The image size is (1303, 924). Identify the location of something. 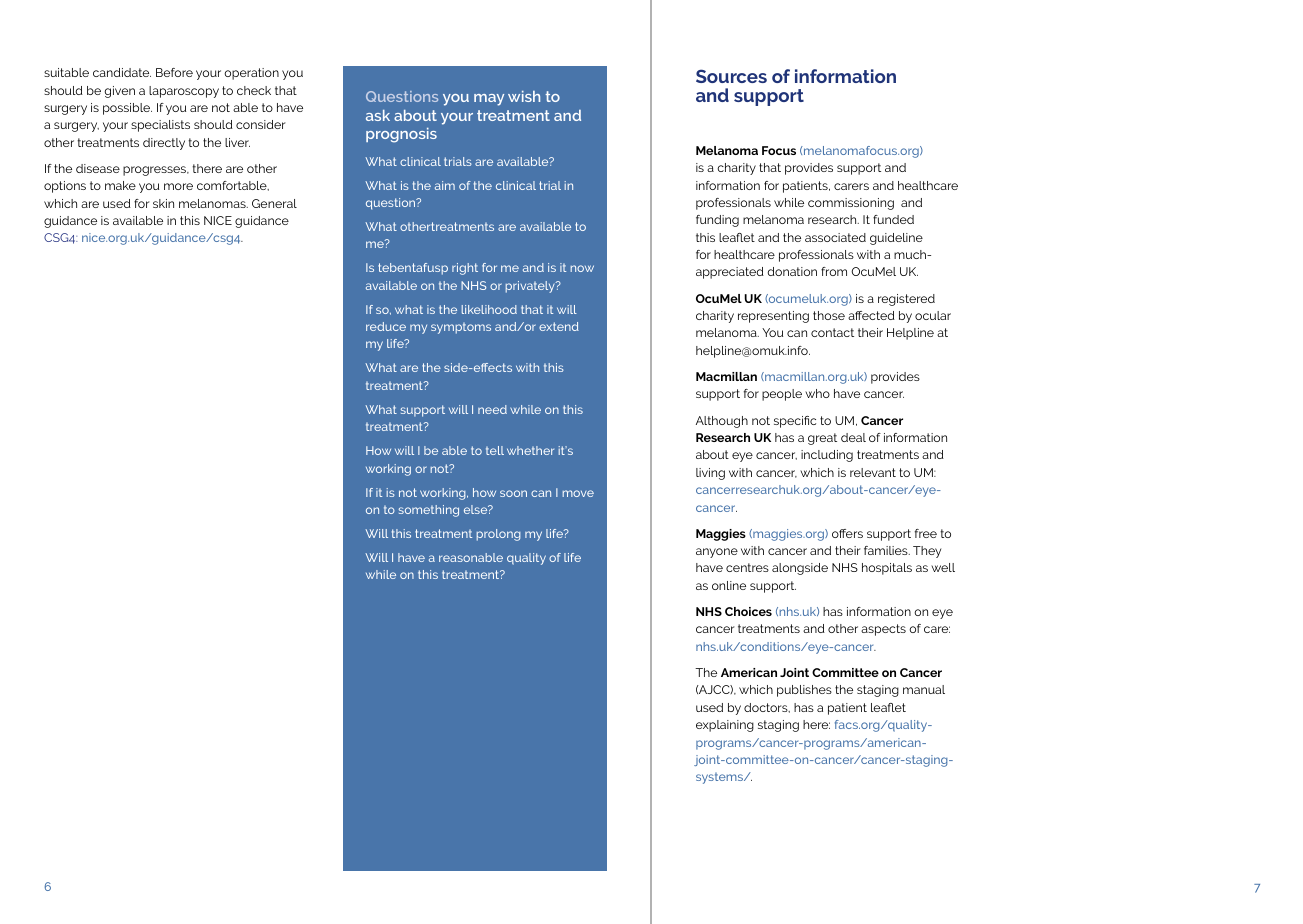
(429, 511).
